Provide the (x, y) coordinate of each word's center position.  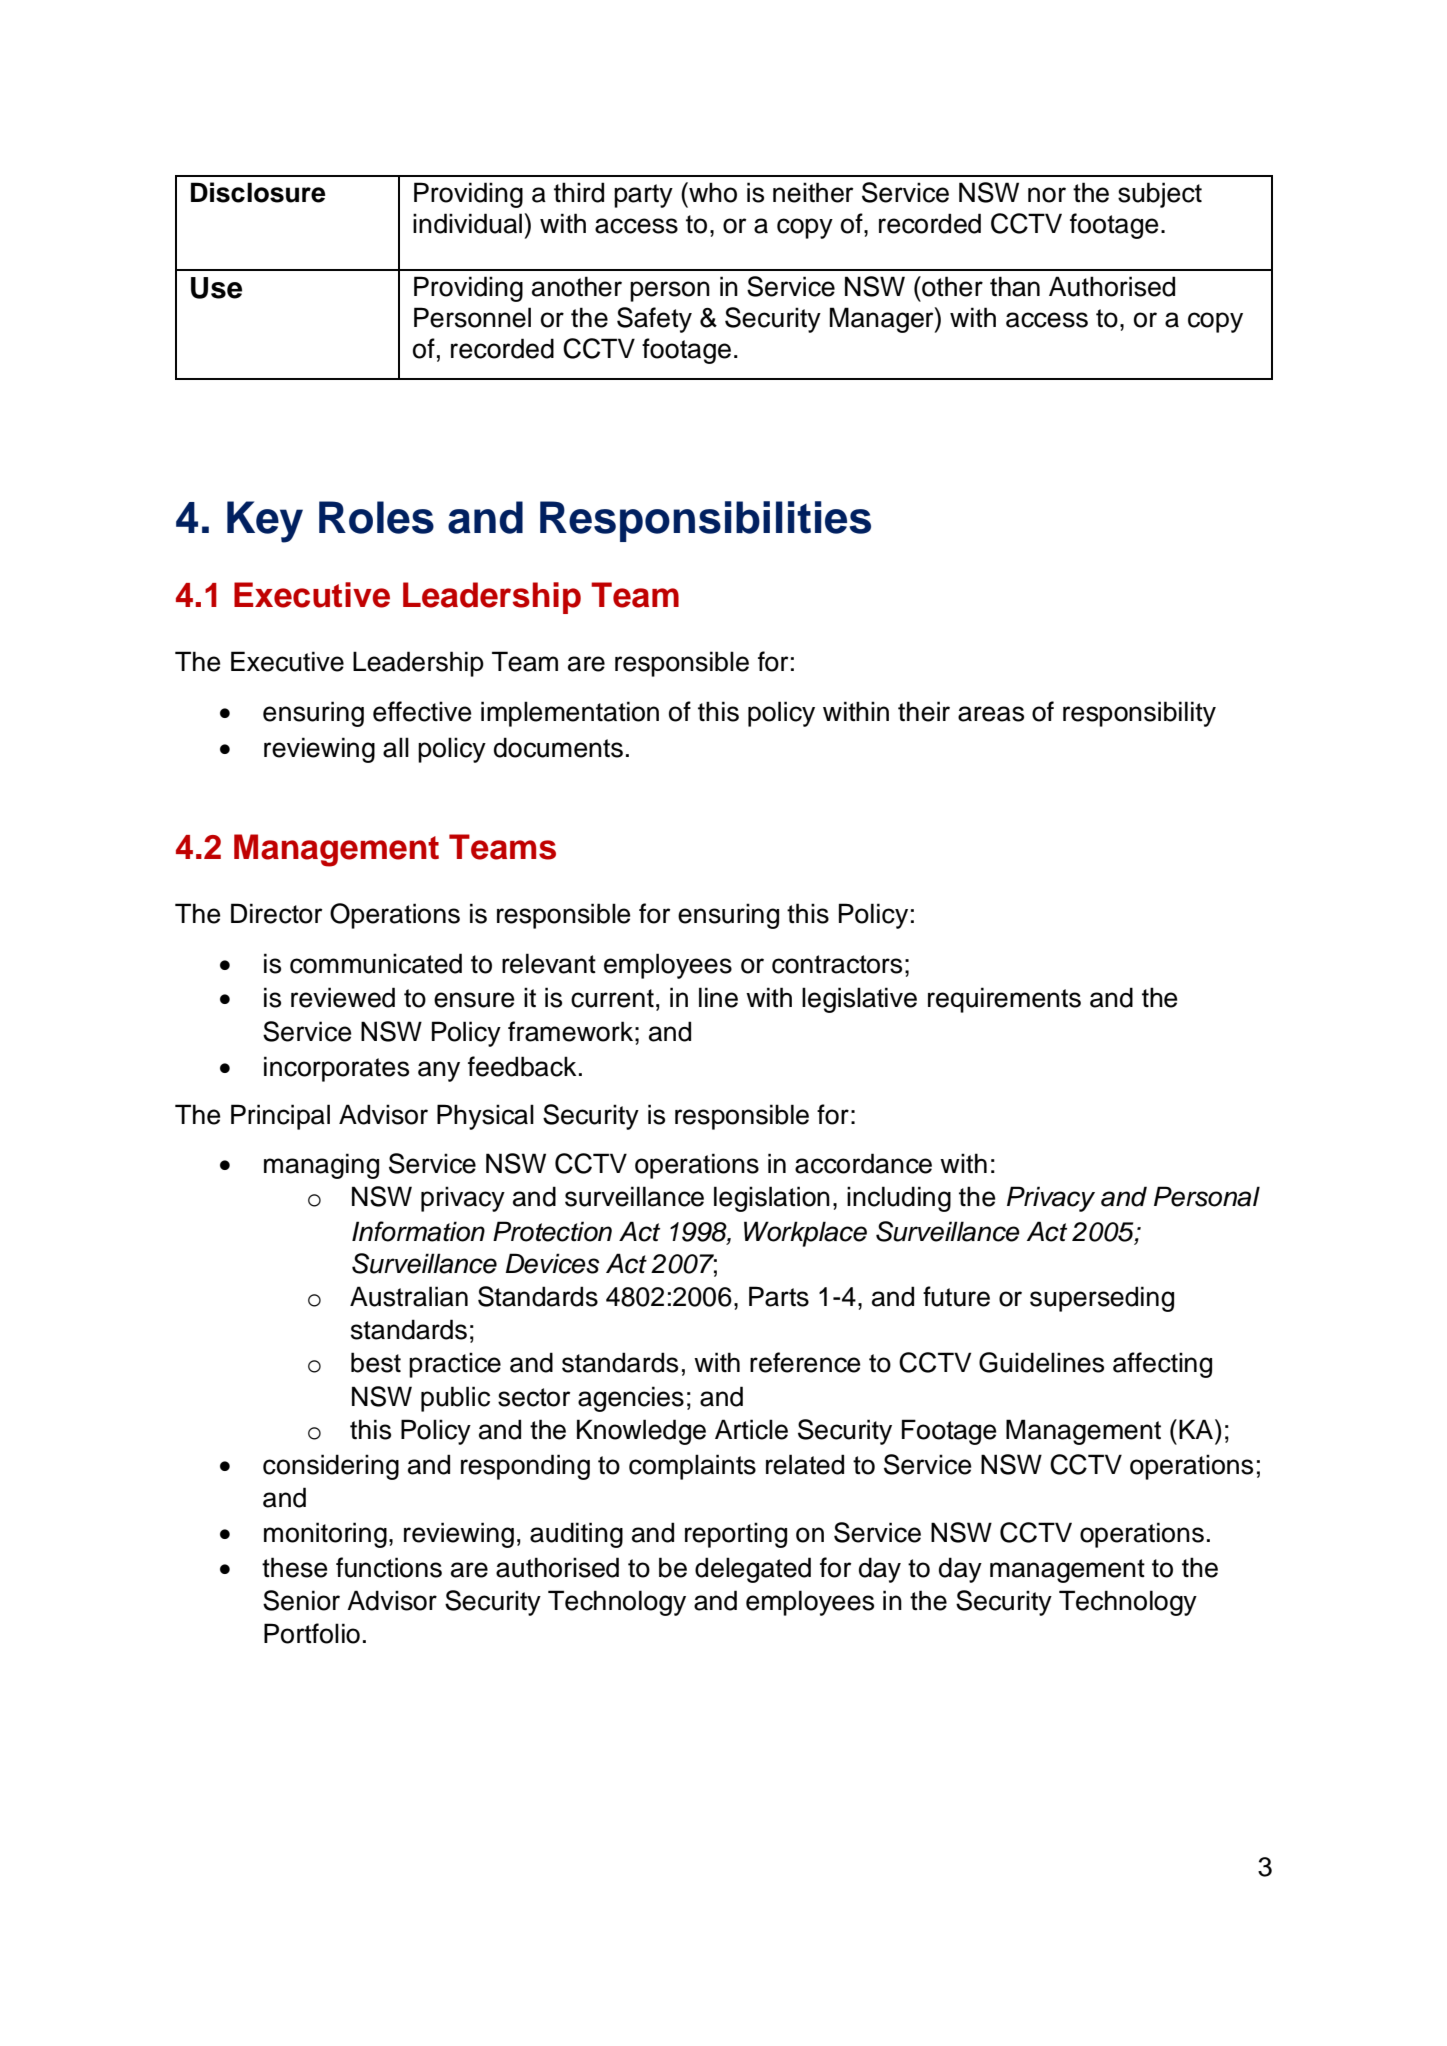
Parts (779, 1296)
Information (418, 1231)
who (712, 192)
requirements (1004, 1000)
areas (991, 714)
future (956, 1296)
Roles (376, 517)
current (612, 998)
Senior (301, 1600)
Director (276, 913)
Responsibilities (705, 521)
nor (1047, 195)
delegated (753, 1570)
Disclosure (258, 192)
